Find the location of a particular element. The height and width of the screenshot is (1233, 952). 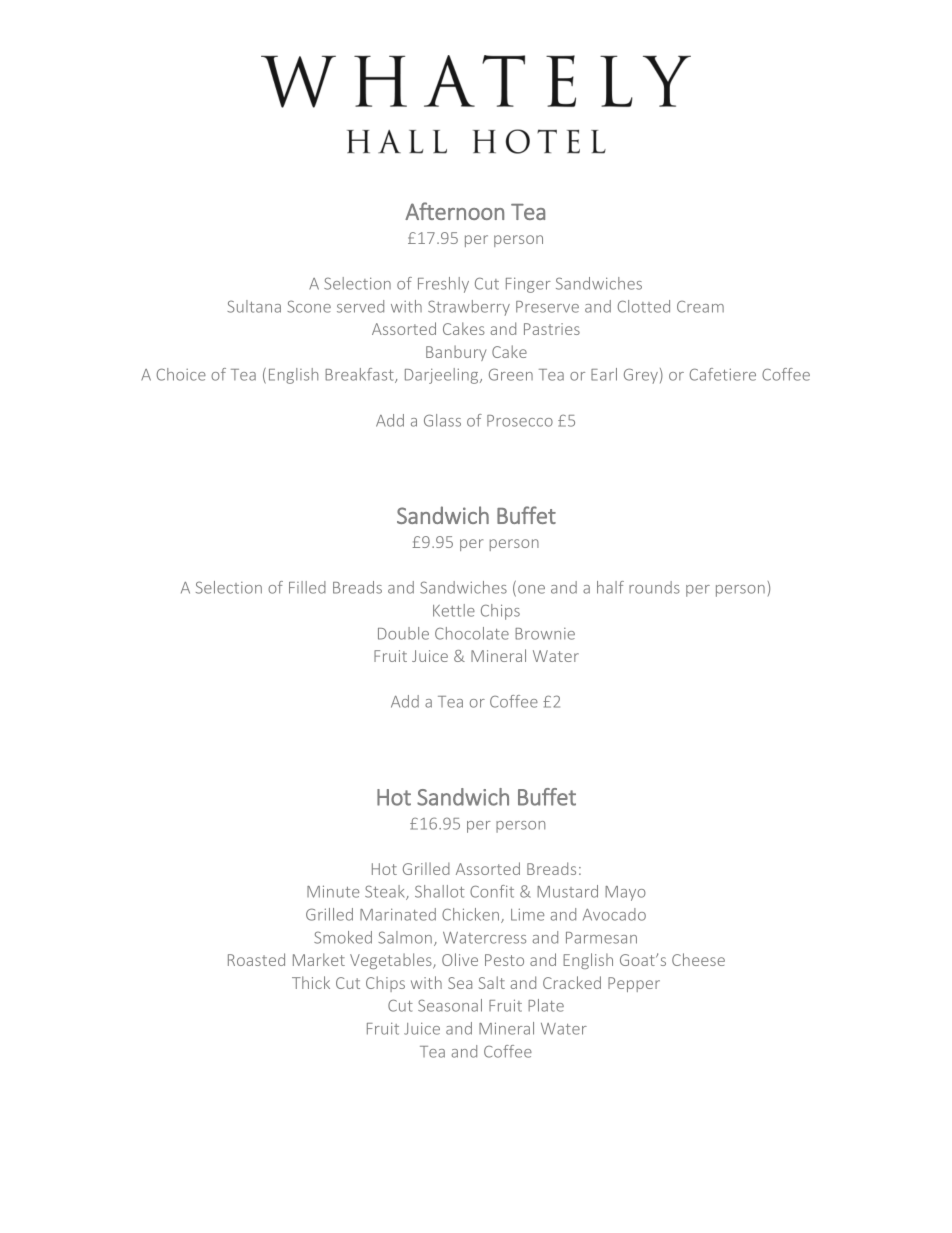

Grey is located at coordinates (641, 376).
